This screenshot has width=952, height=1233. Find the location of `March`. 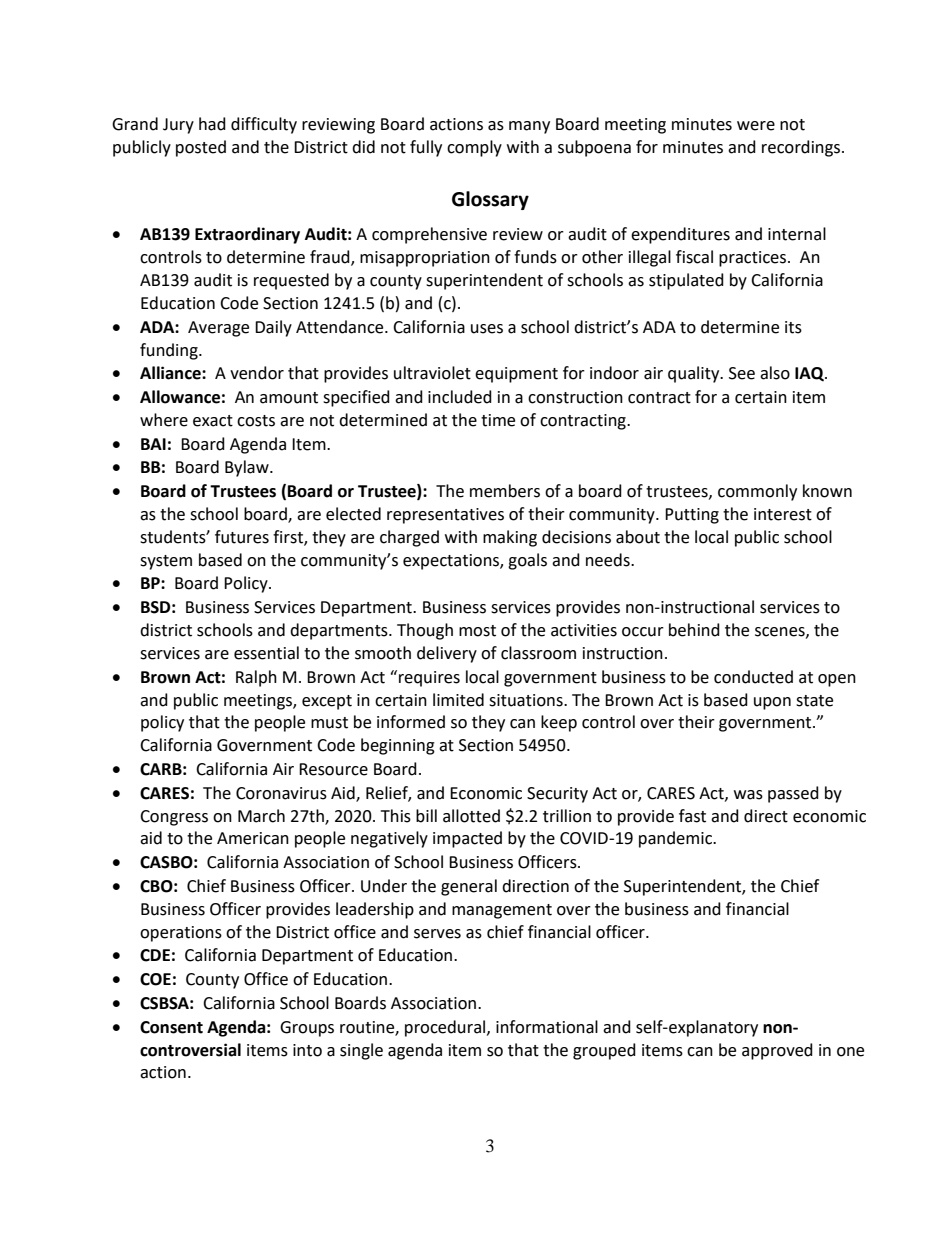

March is located at coordinates (261, 816).
